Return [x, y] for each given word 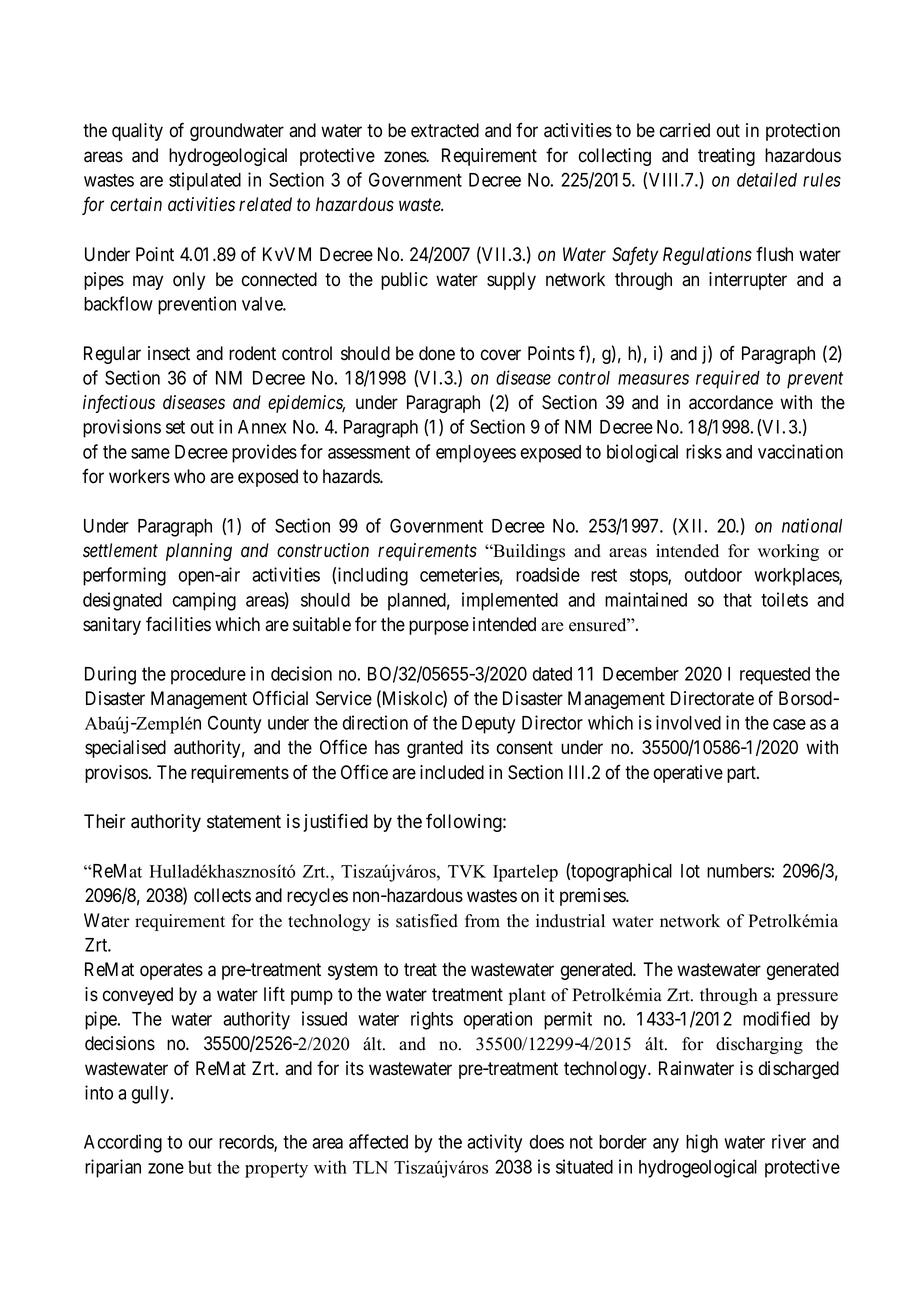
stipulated [205, 181]
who [189, 476]
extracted [445, 130]
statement [244, 822]
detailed [767, 179]
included [452, 772]
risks [704, 451]
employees [476, 454]
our [201, 1143]
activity [494, 1143]
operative [688, 774]
